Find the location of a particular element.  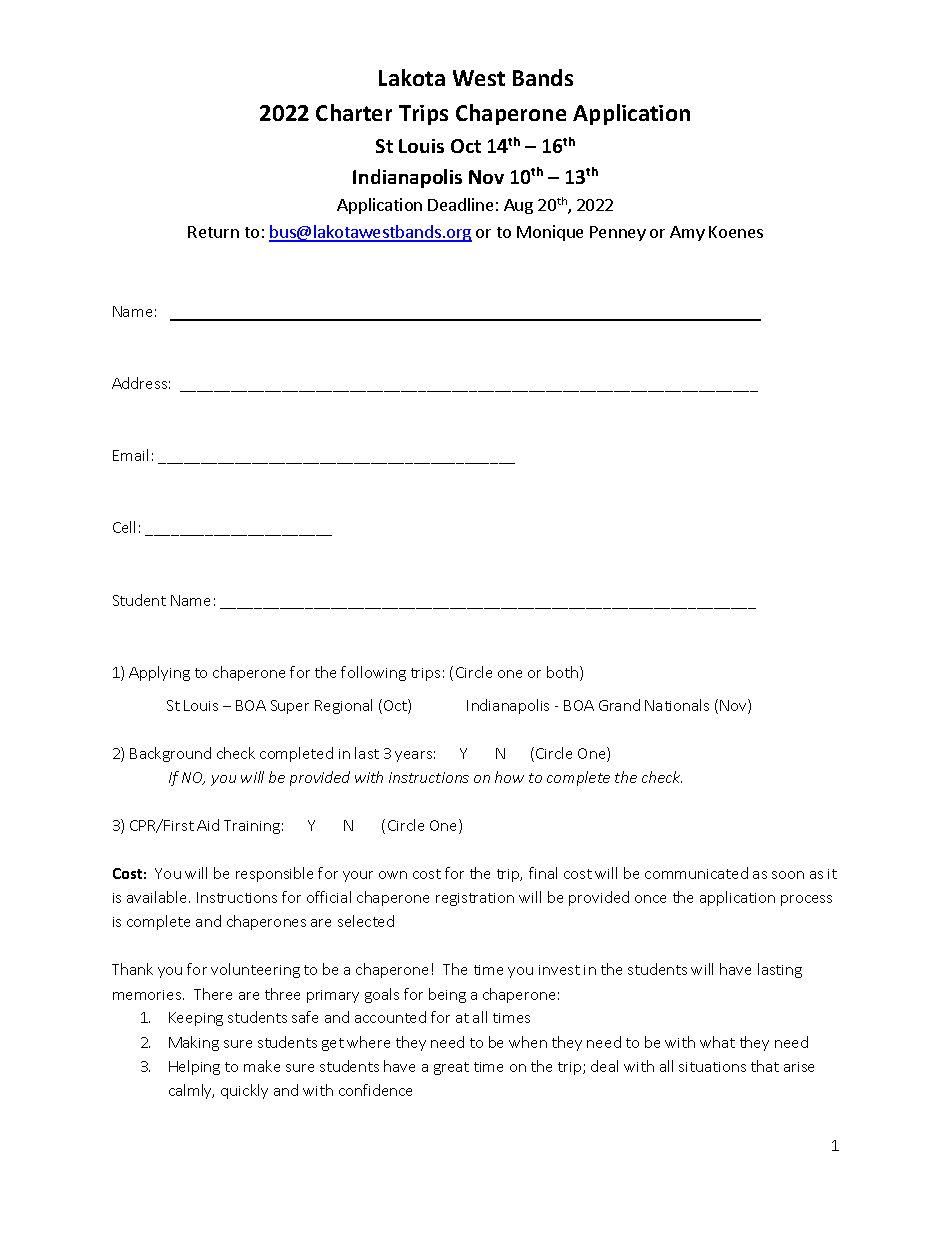

Amy is located at coordinates (687, 233).
